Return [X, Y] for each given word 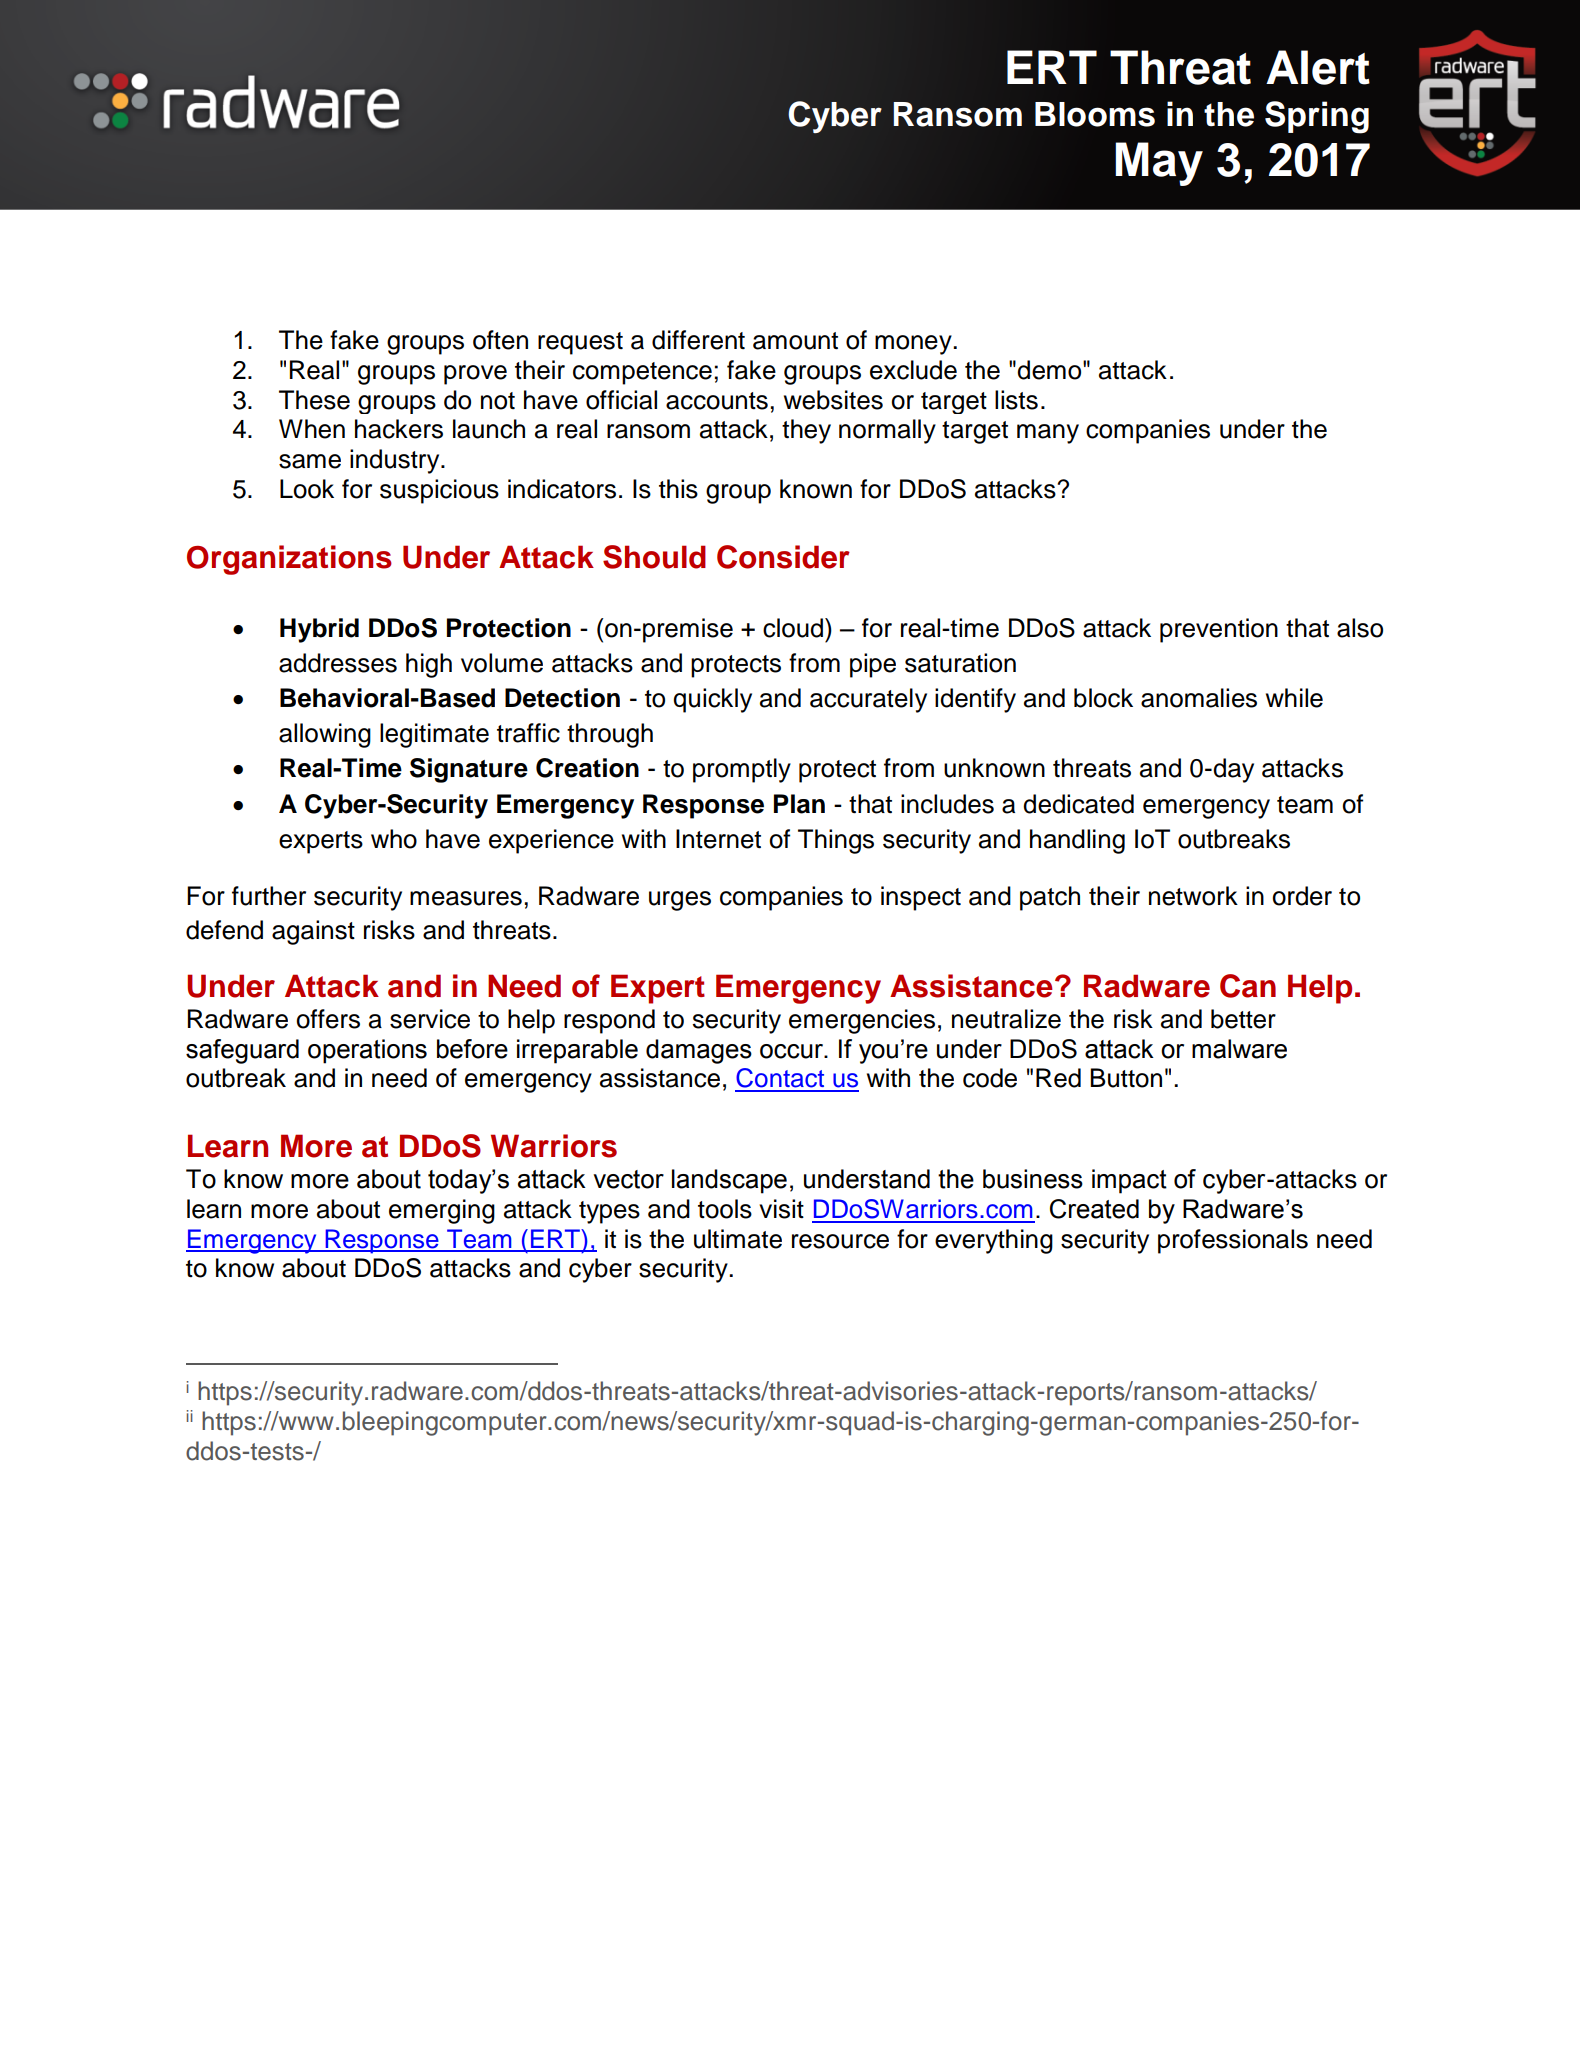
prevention [1219, 630]
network [1193, 896]
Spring [1317, 117]
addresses [338, 663]
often [500, 340]
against [313, 932]
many [1048, 434]
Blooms [1095, 114]
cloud [793, 628]
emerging [442, 1211]
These [314, 400]
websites [833, 400]
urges [680, 901]
